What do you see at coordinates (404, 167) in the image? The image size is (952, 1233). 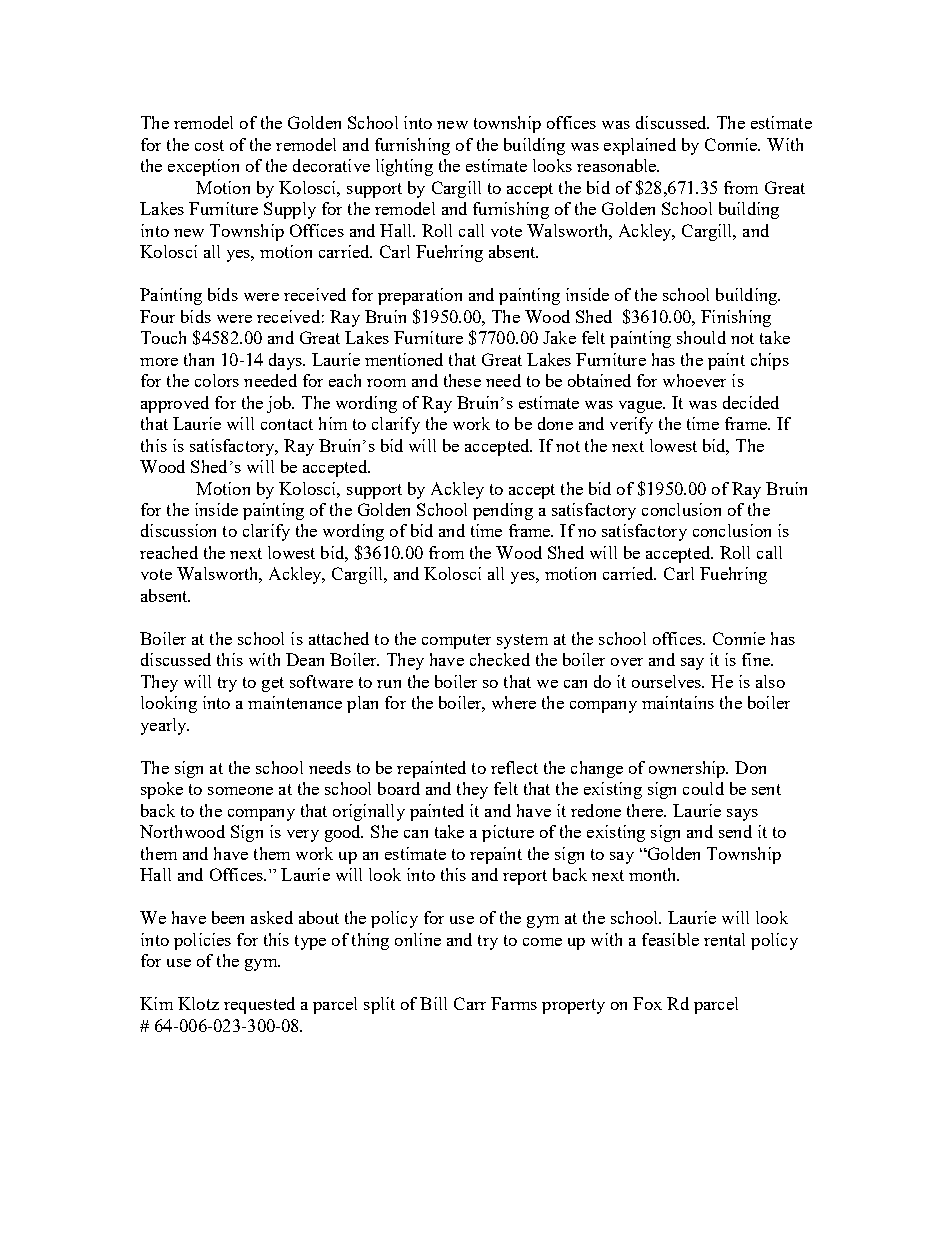 I see `lighting` at bounding box center [404, 167].
